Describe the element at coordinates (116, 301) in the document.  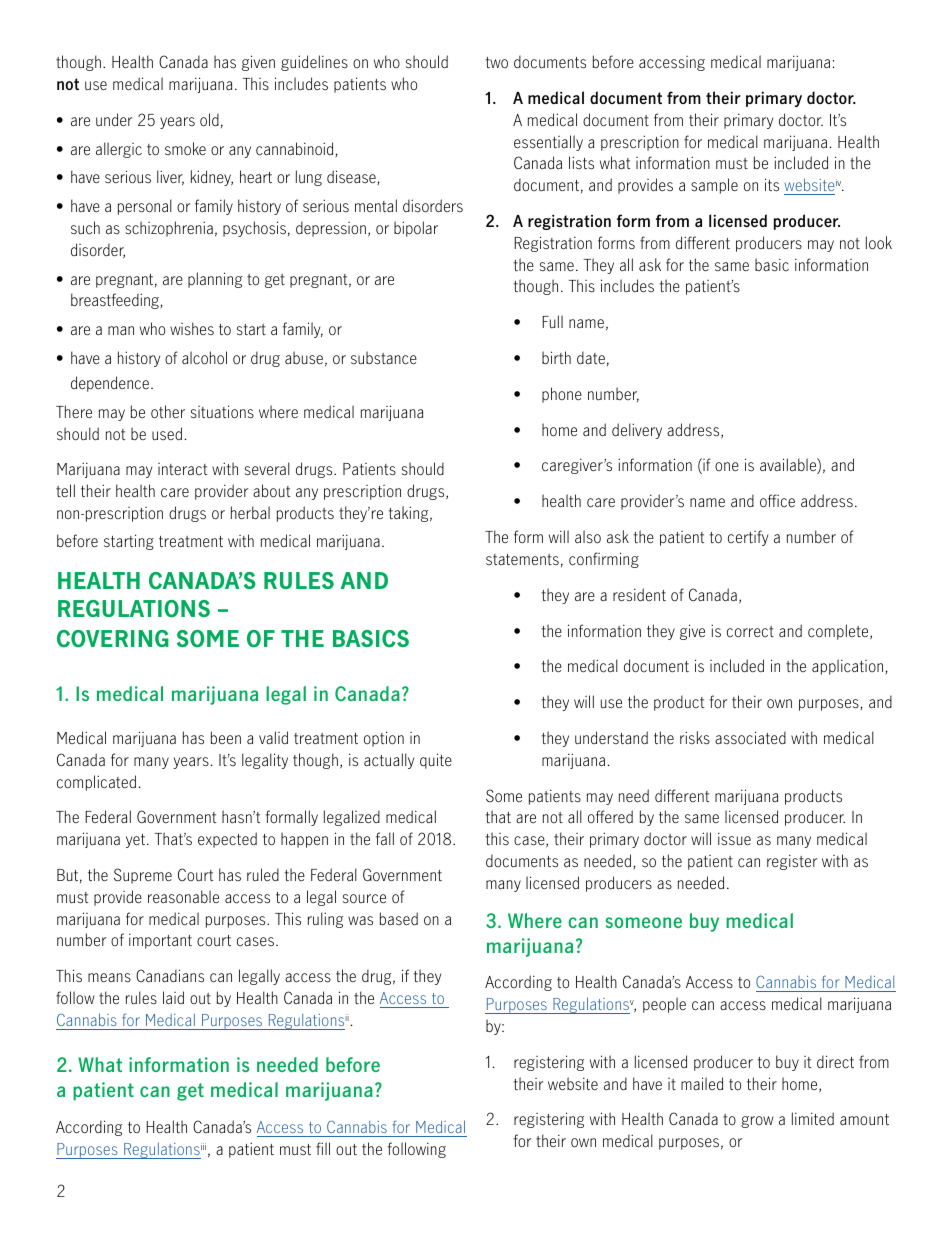
I see `breastfeeding` at that location.
